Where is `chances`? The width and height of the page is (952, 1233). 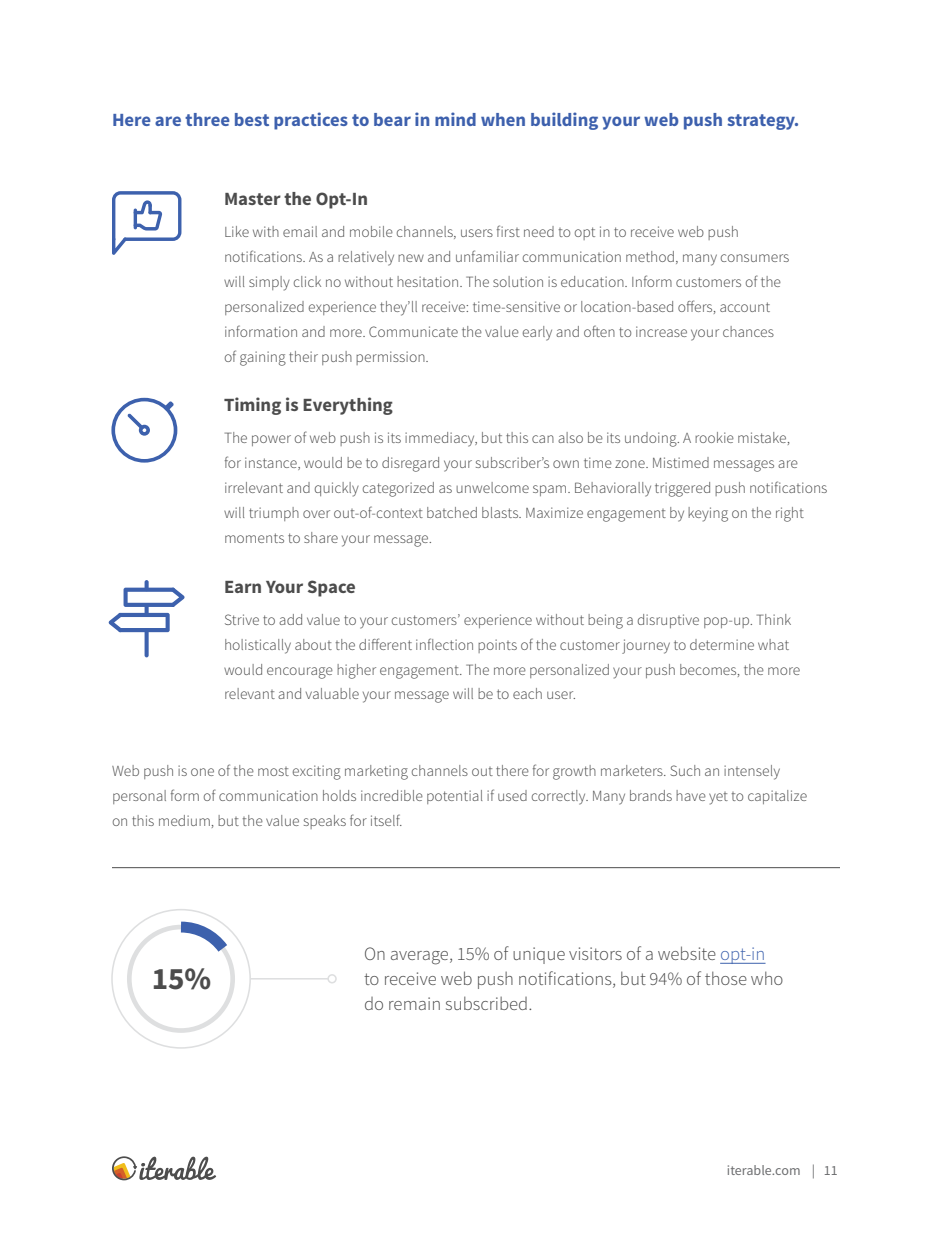 chances is located at coordinates (748, 331).
